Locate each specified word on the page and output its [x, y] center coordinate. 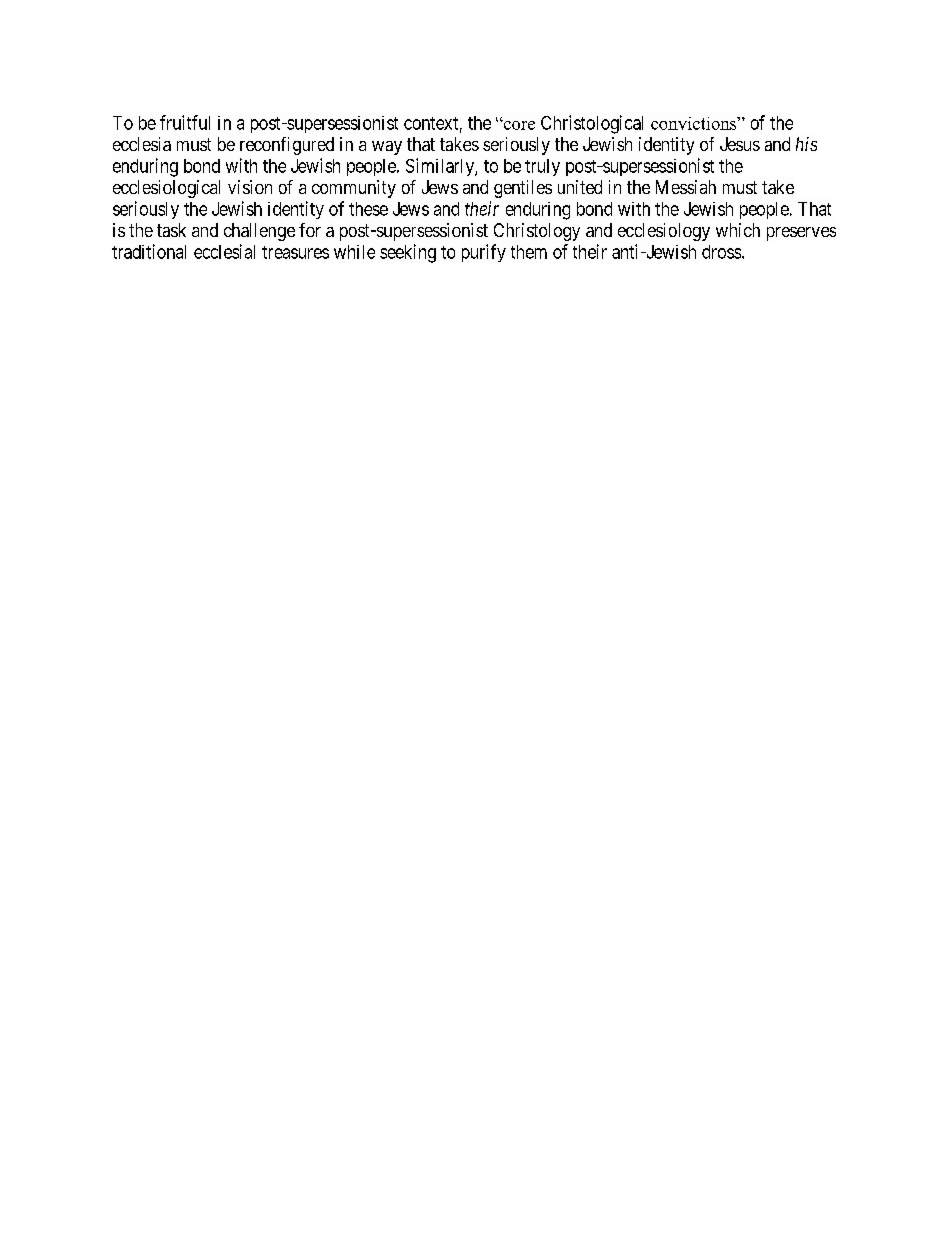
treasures [295, 252]
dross [722, 252]
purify [484, 253]
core [518, 125]
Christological [592, 124]
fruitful [185, 122]
